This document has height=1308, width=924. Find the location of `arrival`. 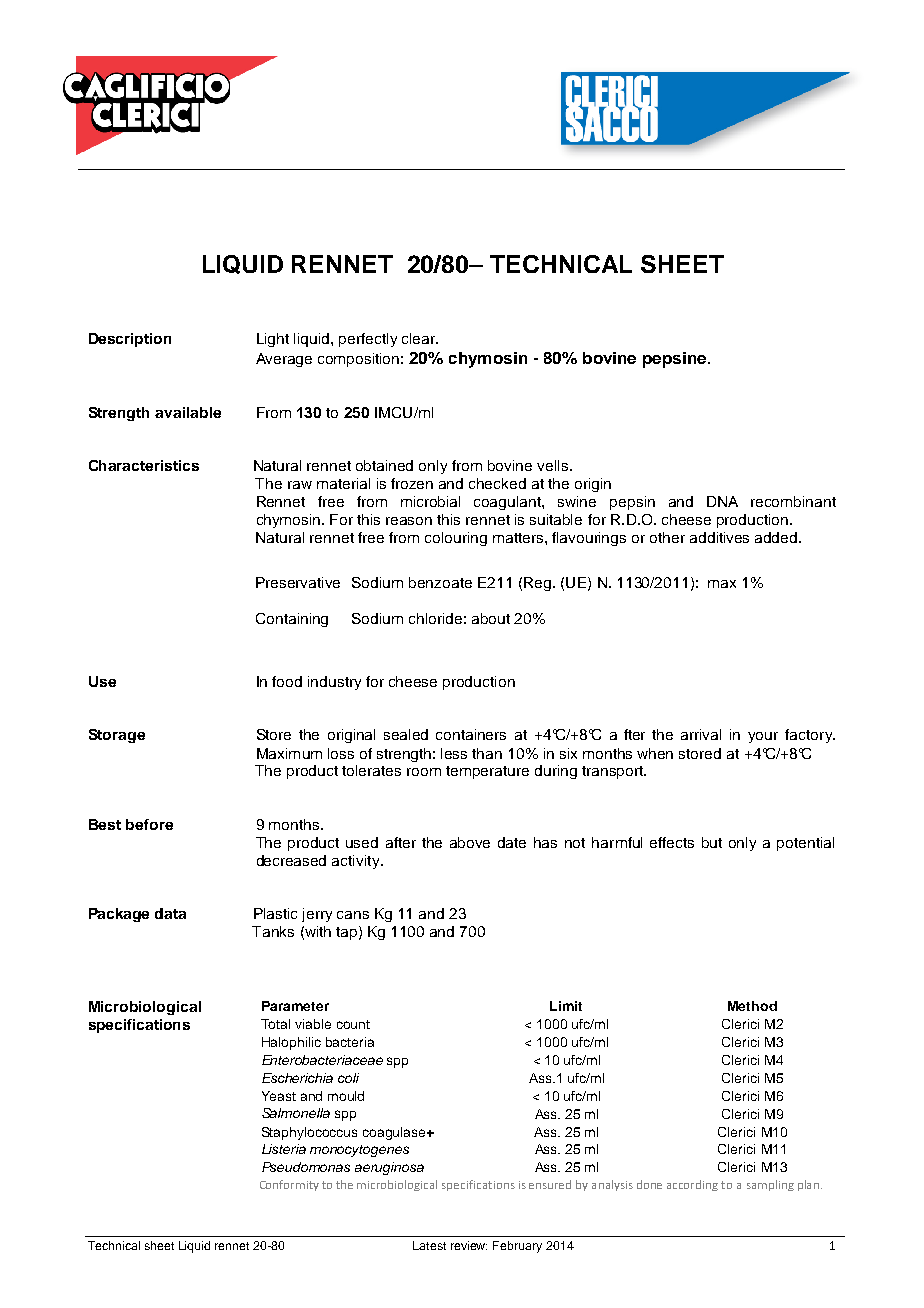

arrival is located at coordinates (701, 734).
